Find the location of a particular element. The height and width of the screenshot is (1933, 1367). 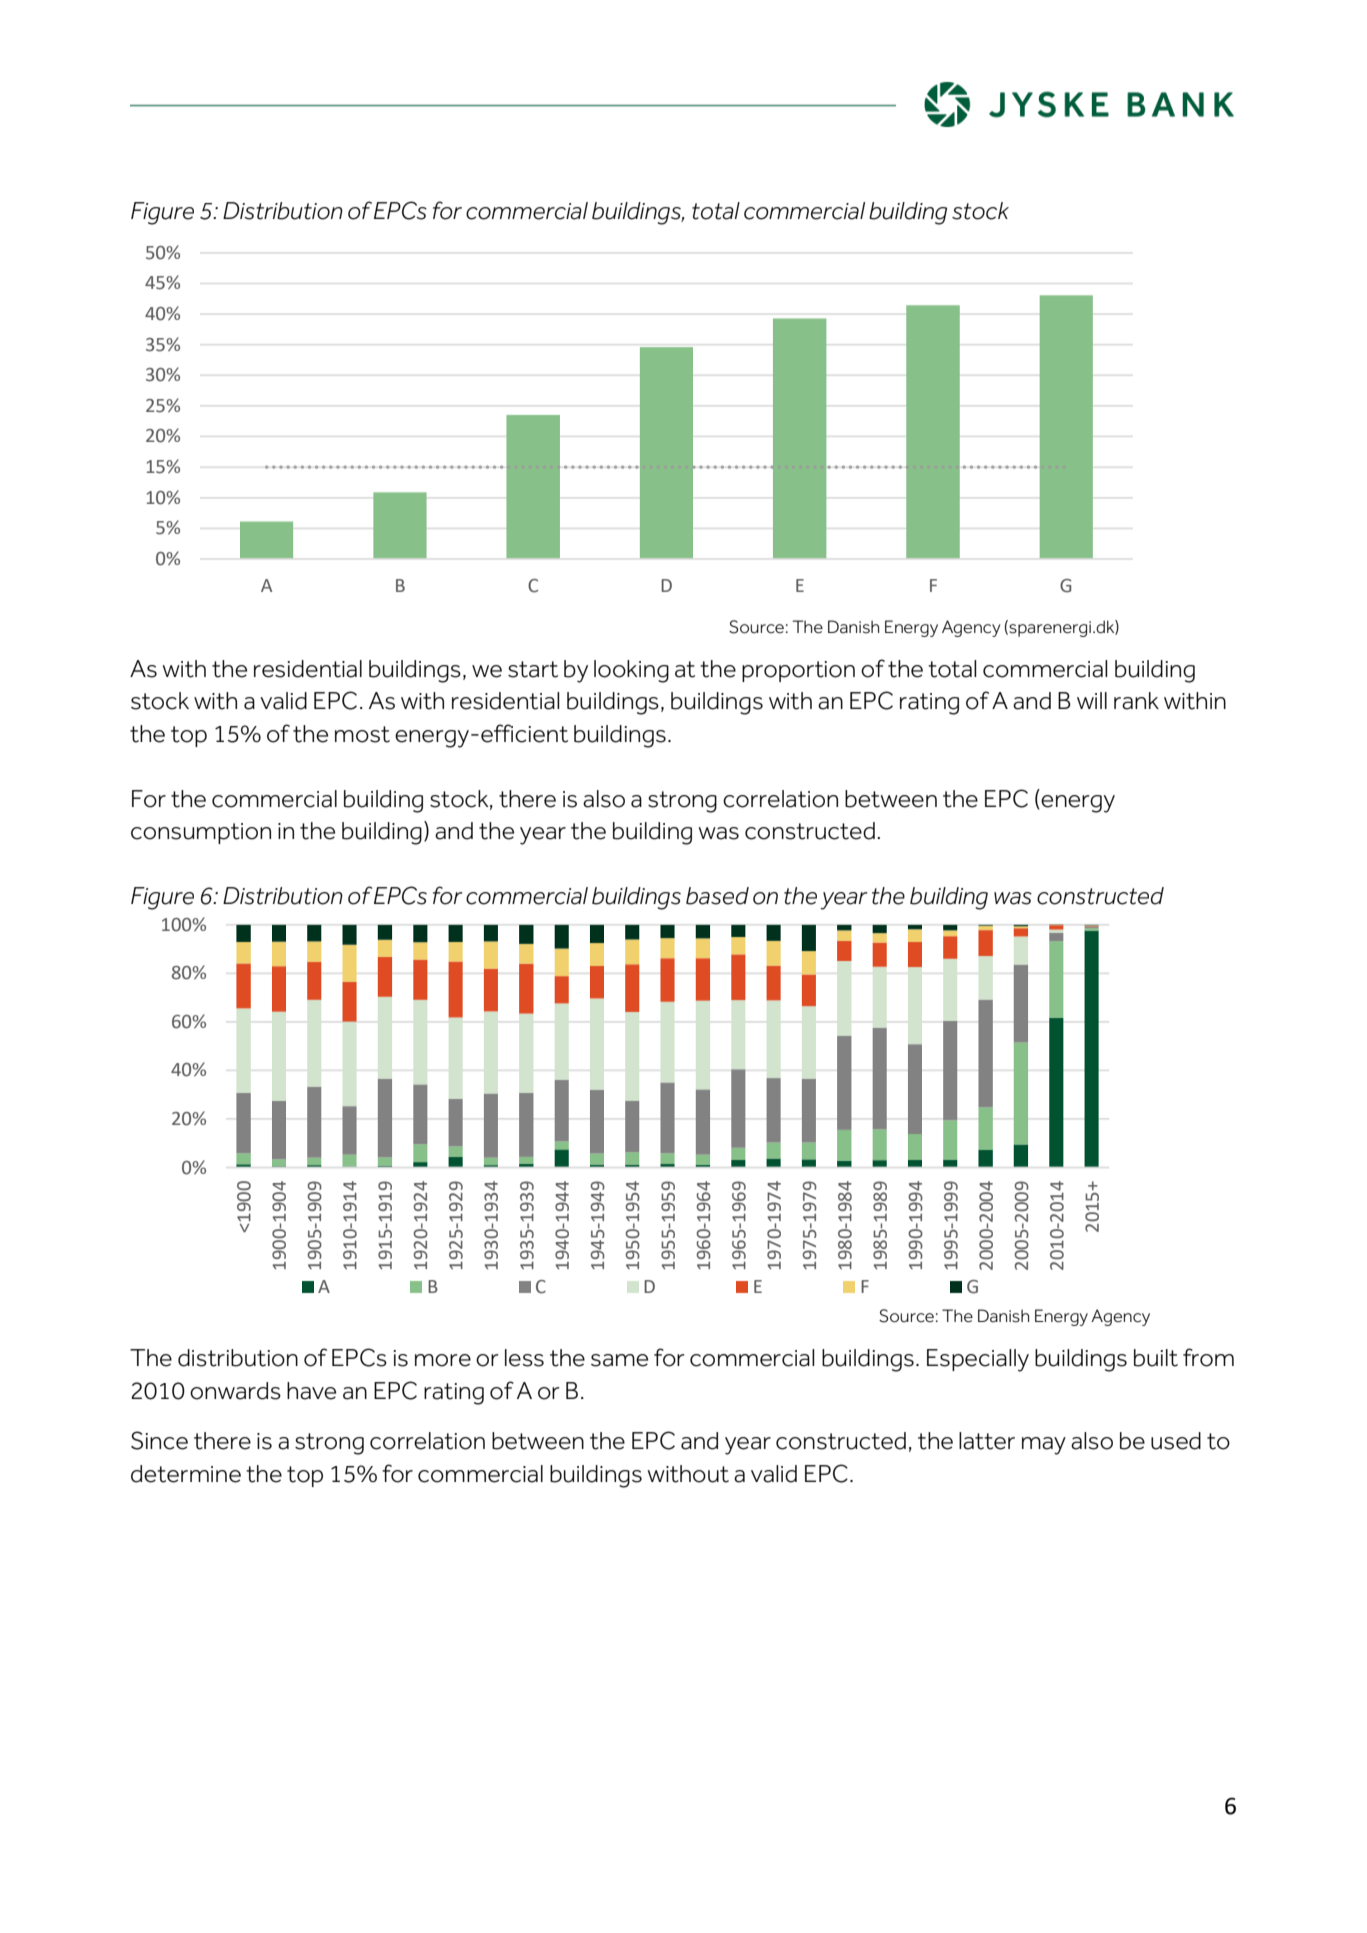

consumption is located at coordinates (201, 833).
